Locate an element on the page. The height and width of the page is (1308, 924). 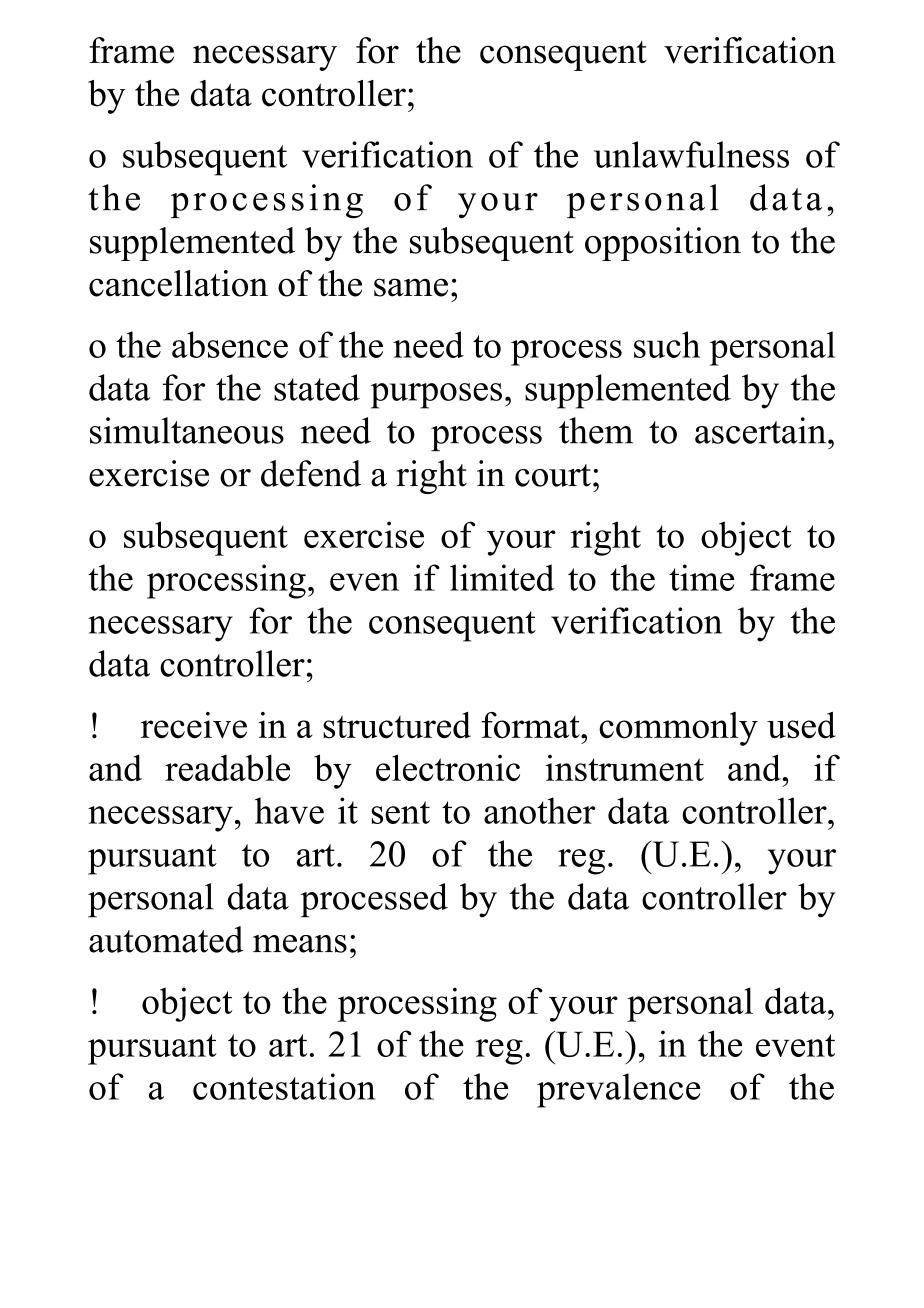
instrument is located at coordinates (625, 768).
